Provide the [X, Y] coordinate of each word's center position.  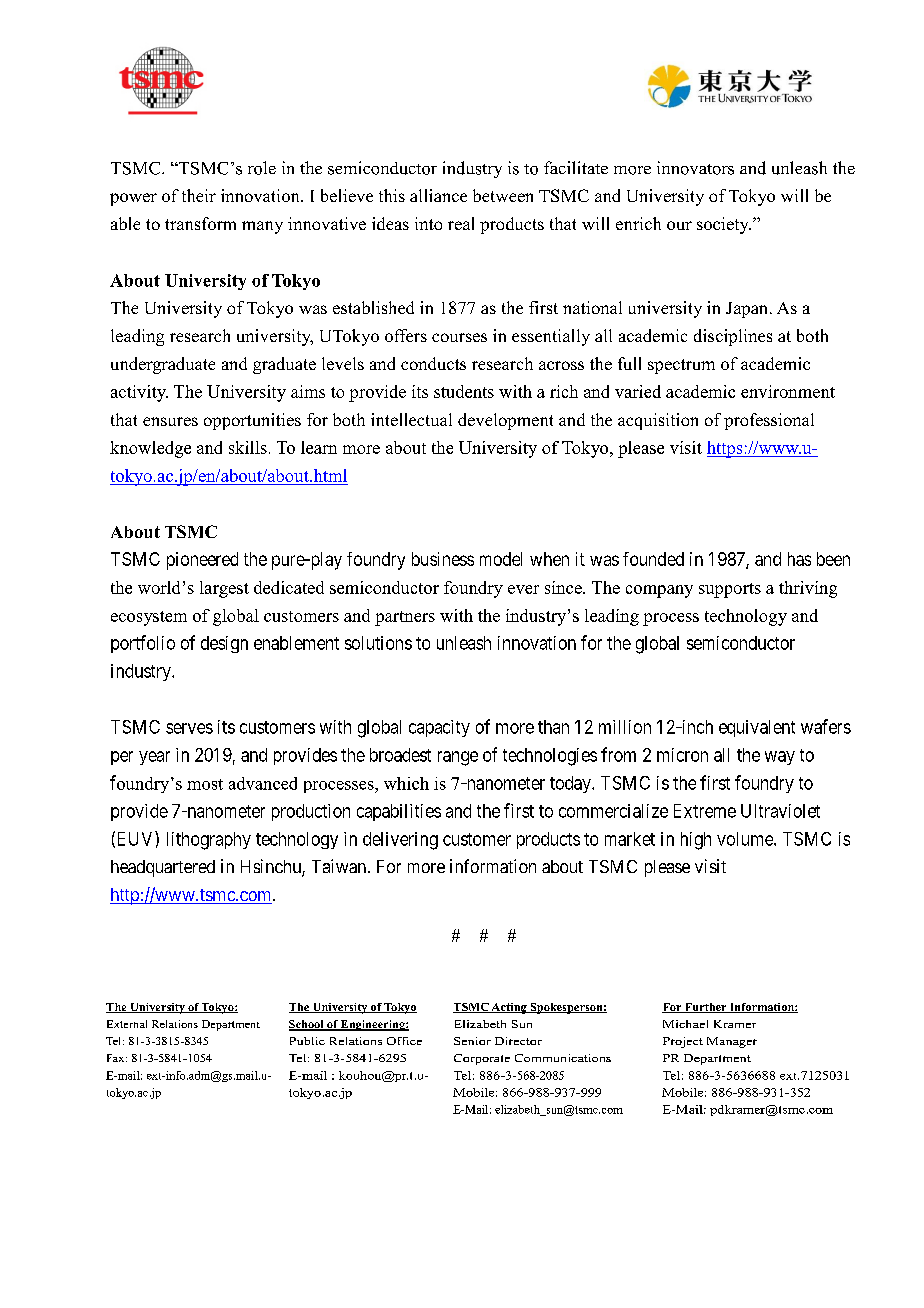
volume [746, 839]
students [464, 391]
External [127, 1024]
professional [769, 421]
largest [224, 589]
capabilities [399, 812]
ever [523, 589]
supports [730, 590]
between [503, 195]
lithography [209, 841]
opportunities [252, 421]
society [724, 225]
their [199, 195]
